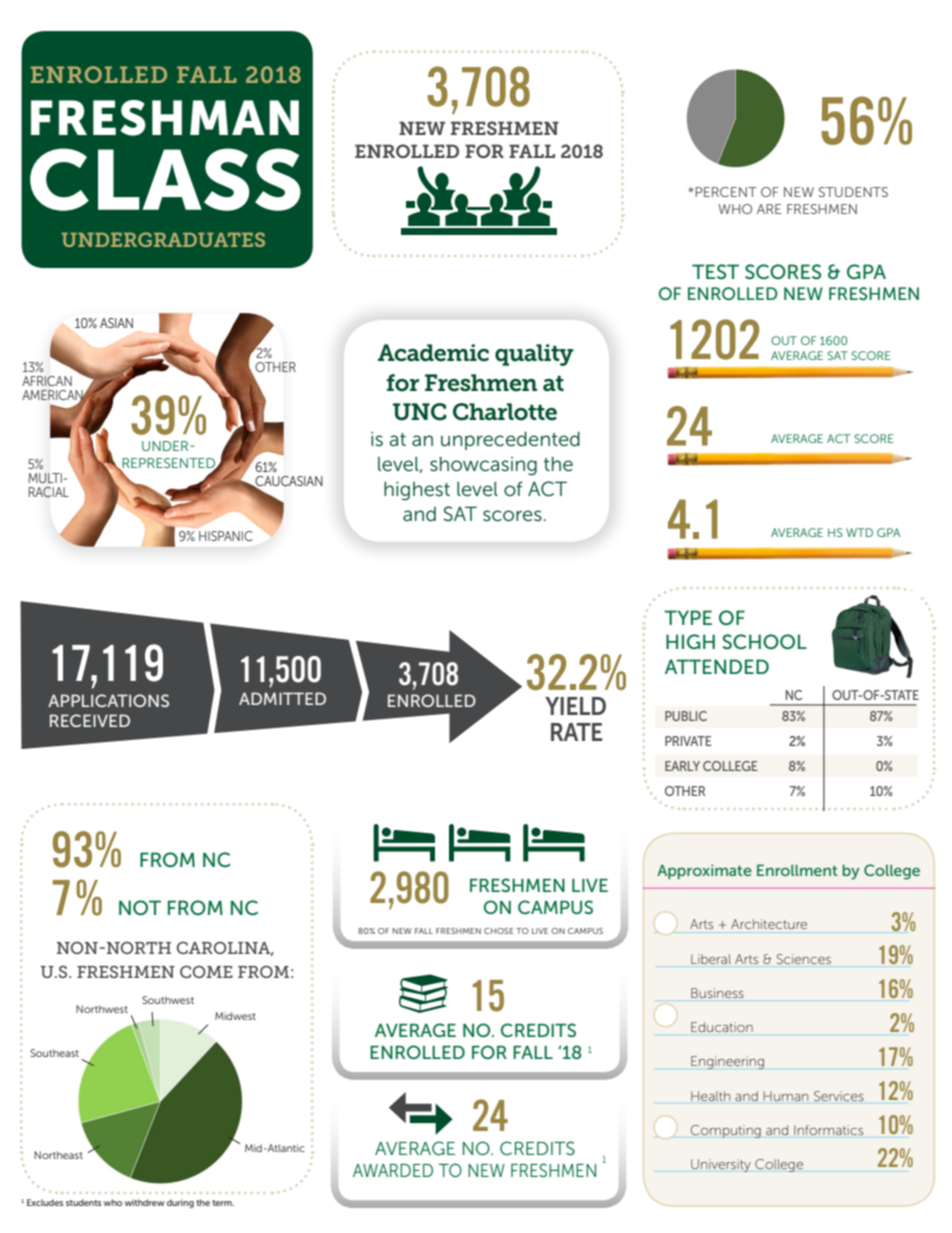 The width and height of the image is (952, 1233). What do you see at coordinates (393, 1170) in the image?
I see `AWARDED` at bounding box center [393, 1170].
